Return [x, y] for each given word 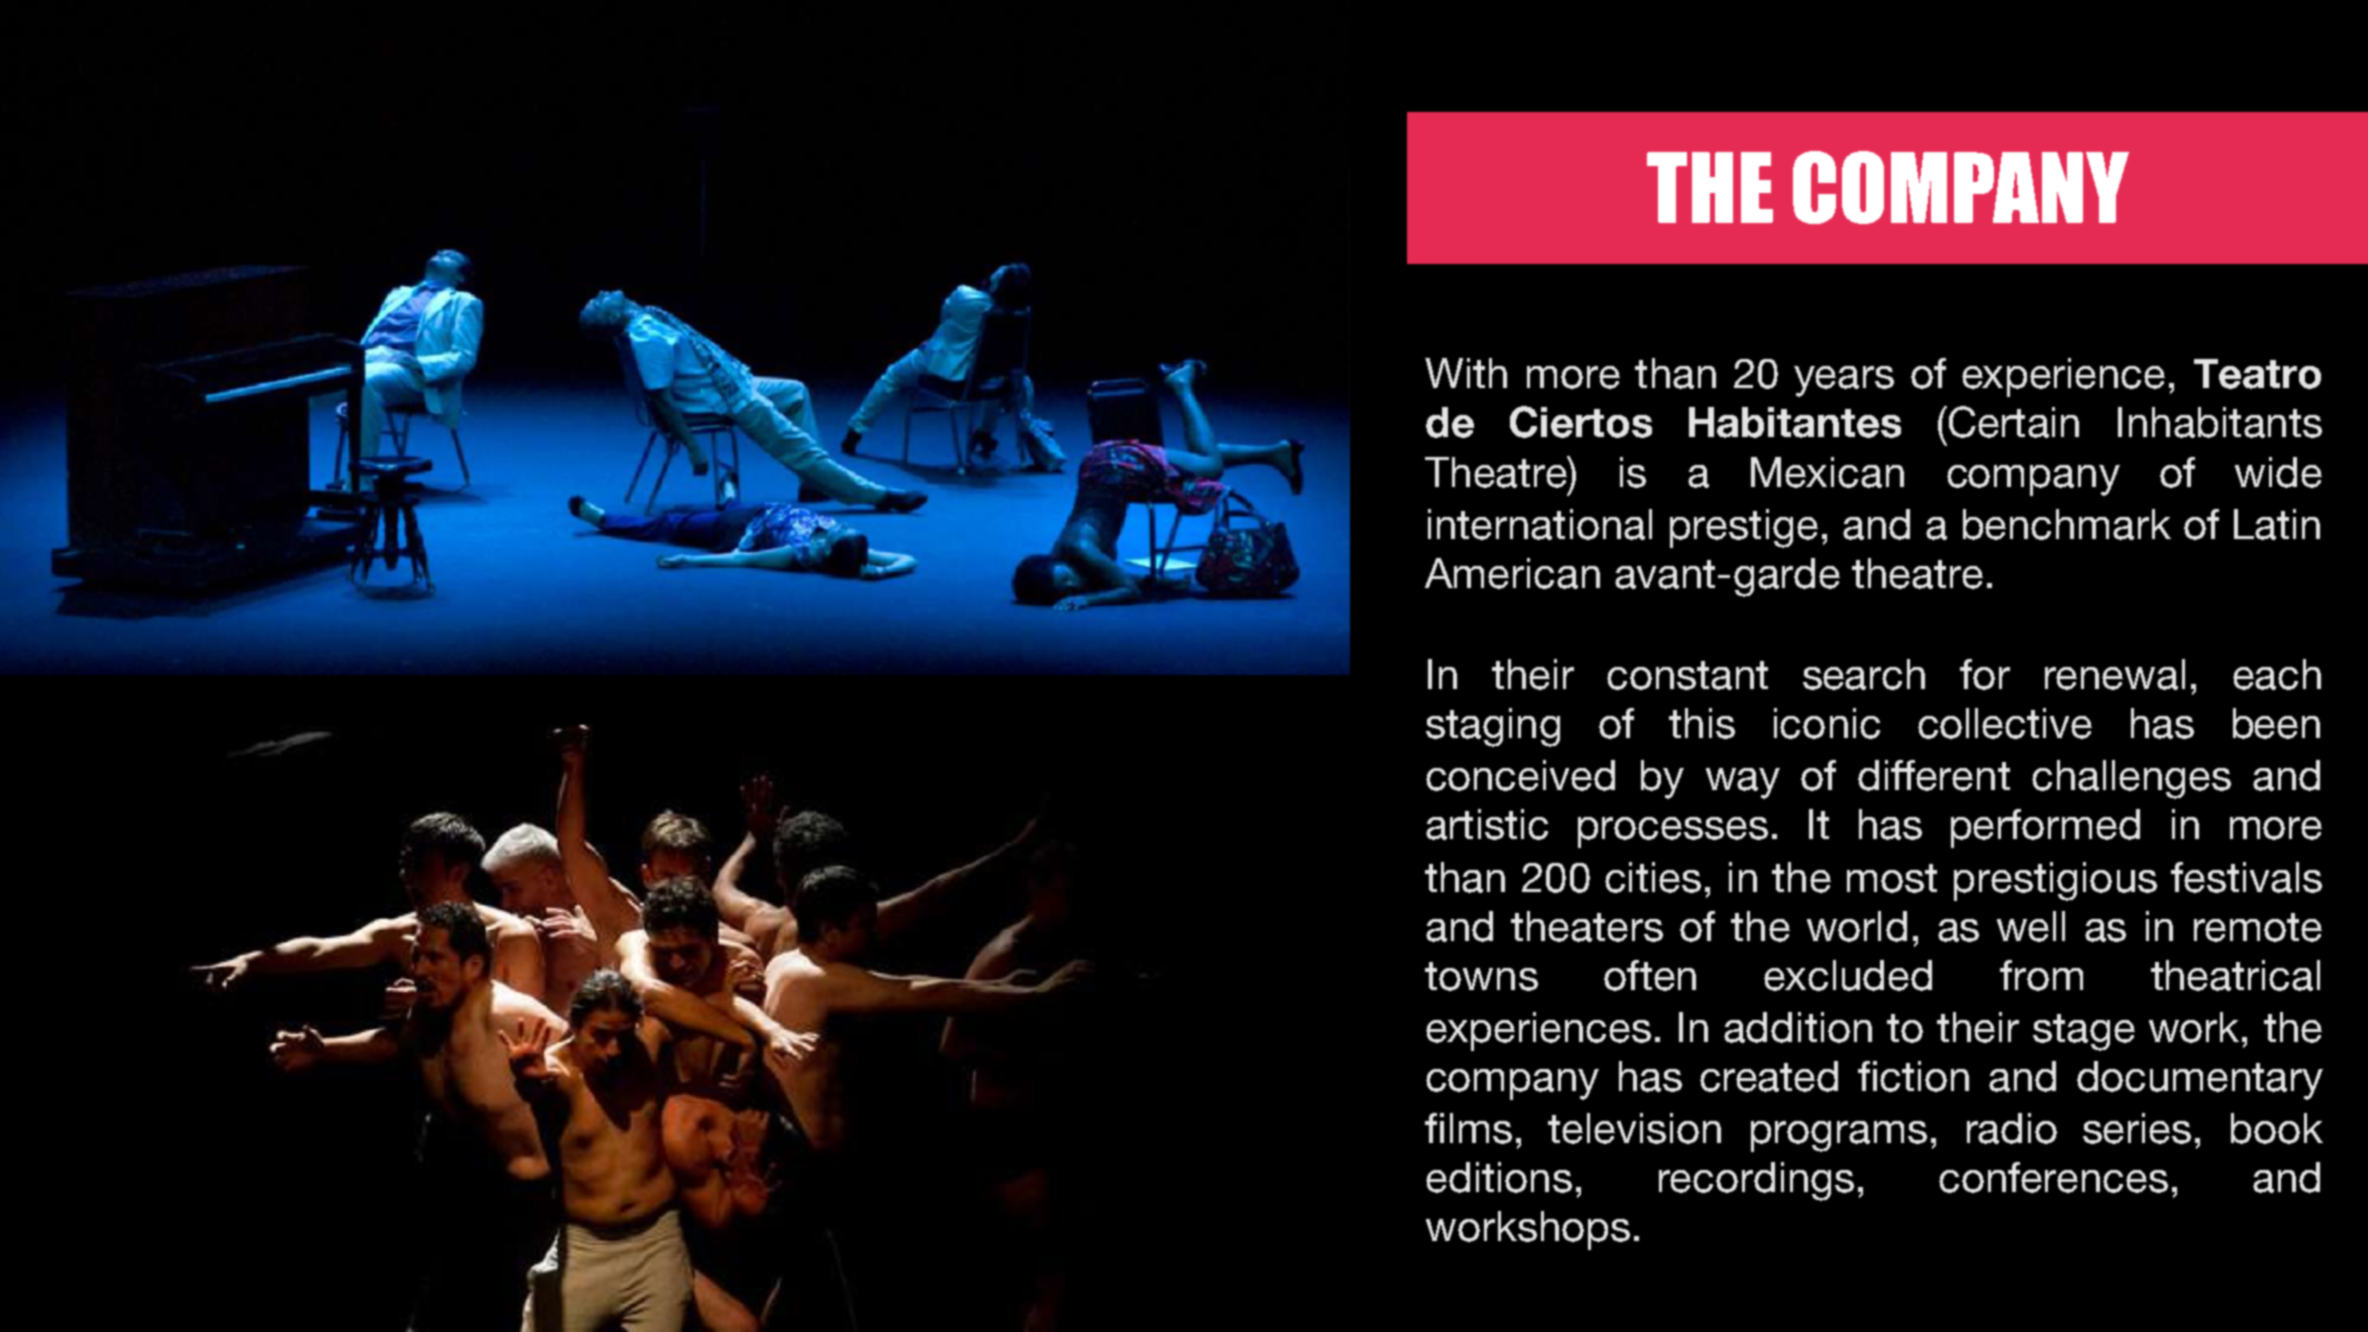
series [2137, 1128]
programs [1839, 1136]
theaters [1587, 926]
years [1844, 381]
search [1864, 674]
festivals [2246, 877]
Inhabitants [2220, 422]
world [1857, 926]
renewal [2115, 674]
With [1466, 373]
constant [1687, 675]
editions [1499, 1177]
